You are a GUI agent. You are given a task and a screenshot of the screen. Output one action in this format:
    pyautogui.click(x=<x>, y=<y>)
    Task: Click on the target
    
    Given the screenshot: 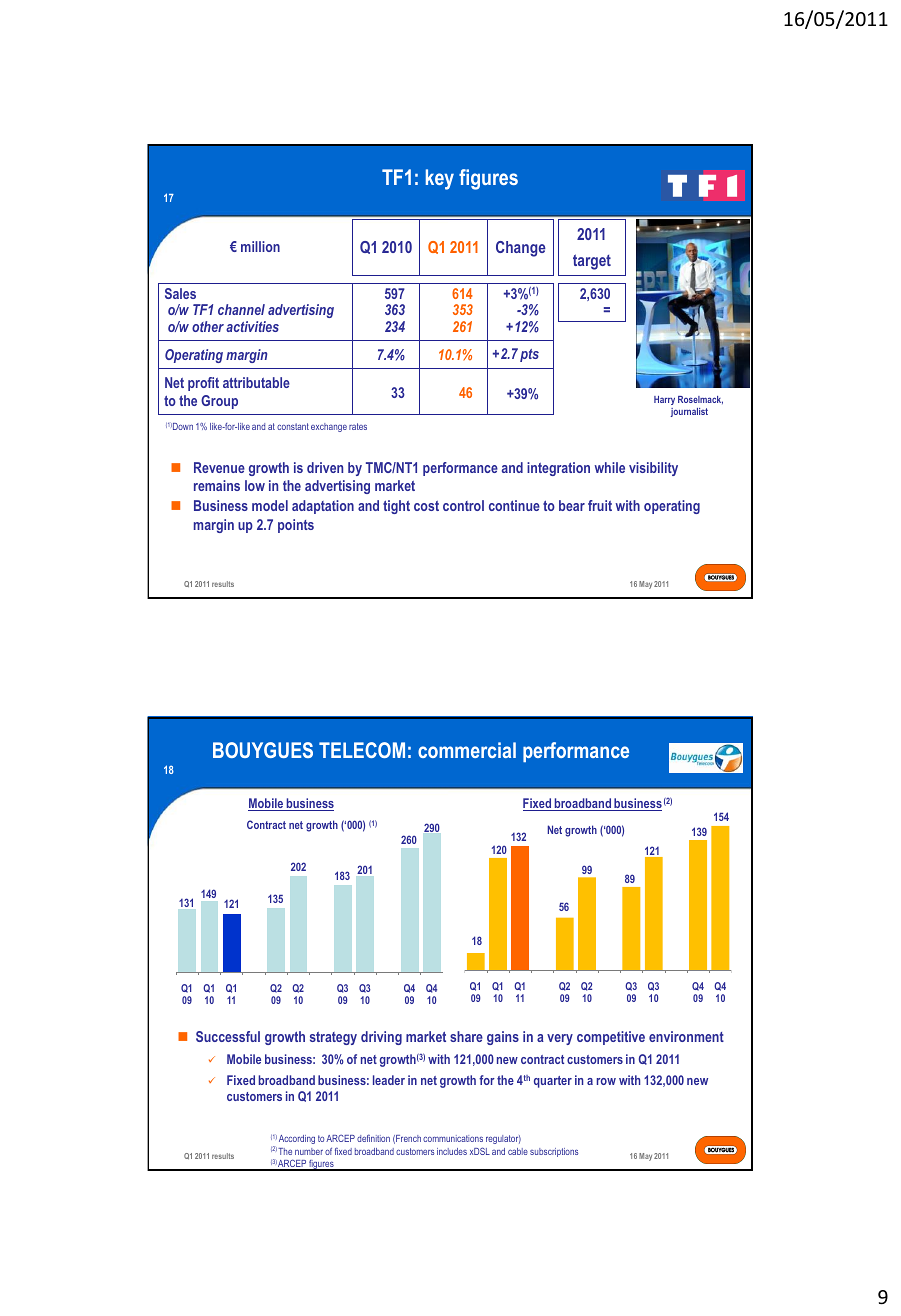 What is the action you would take?
    pyautogui.click(x=592, y=262)
